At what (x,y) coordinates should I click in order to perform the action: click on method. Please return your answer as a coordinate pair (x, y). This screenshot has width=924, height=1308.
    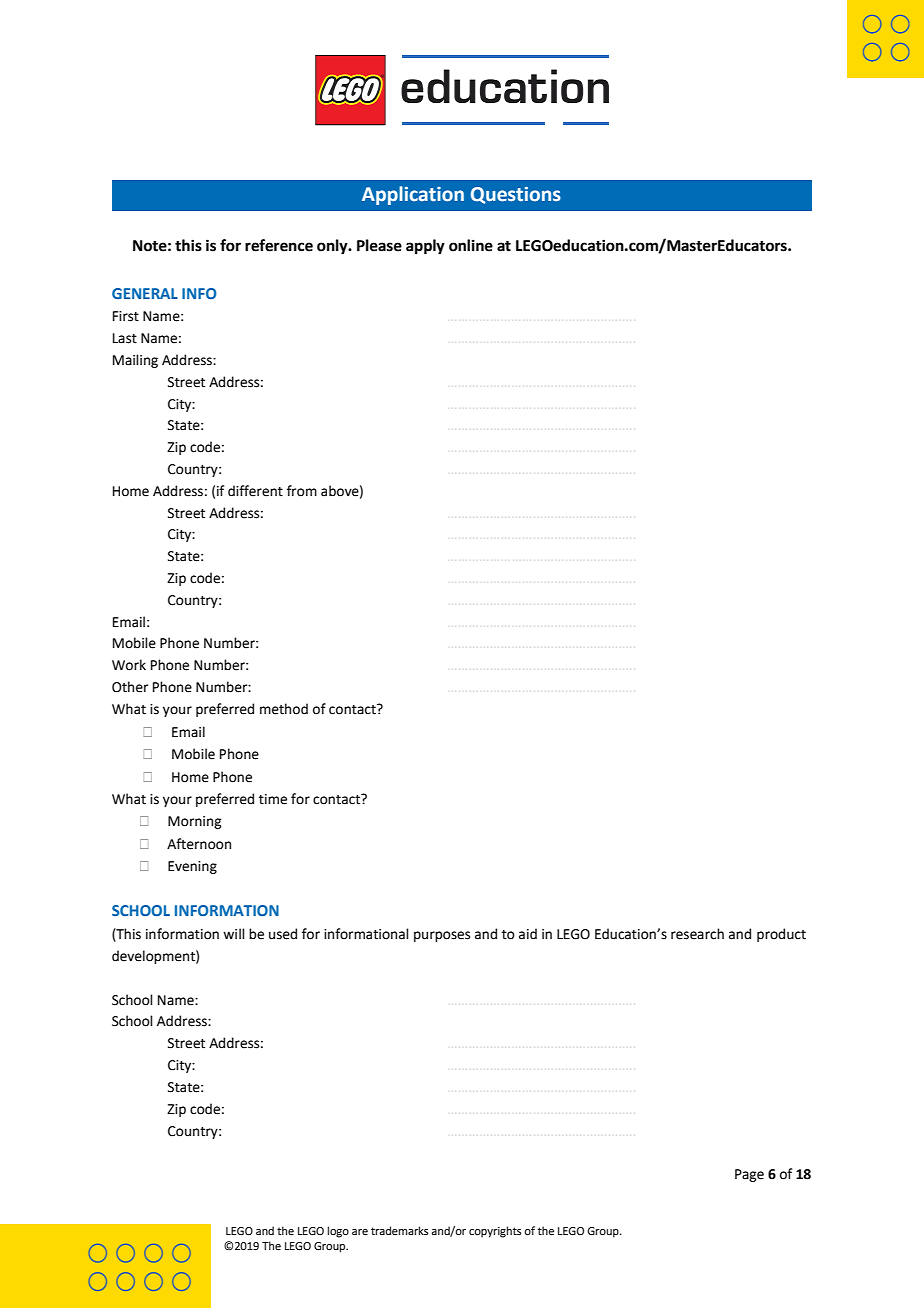
    Looking at the image, I should click on (284, 709).
